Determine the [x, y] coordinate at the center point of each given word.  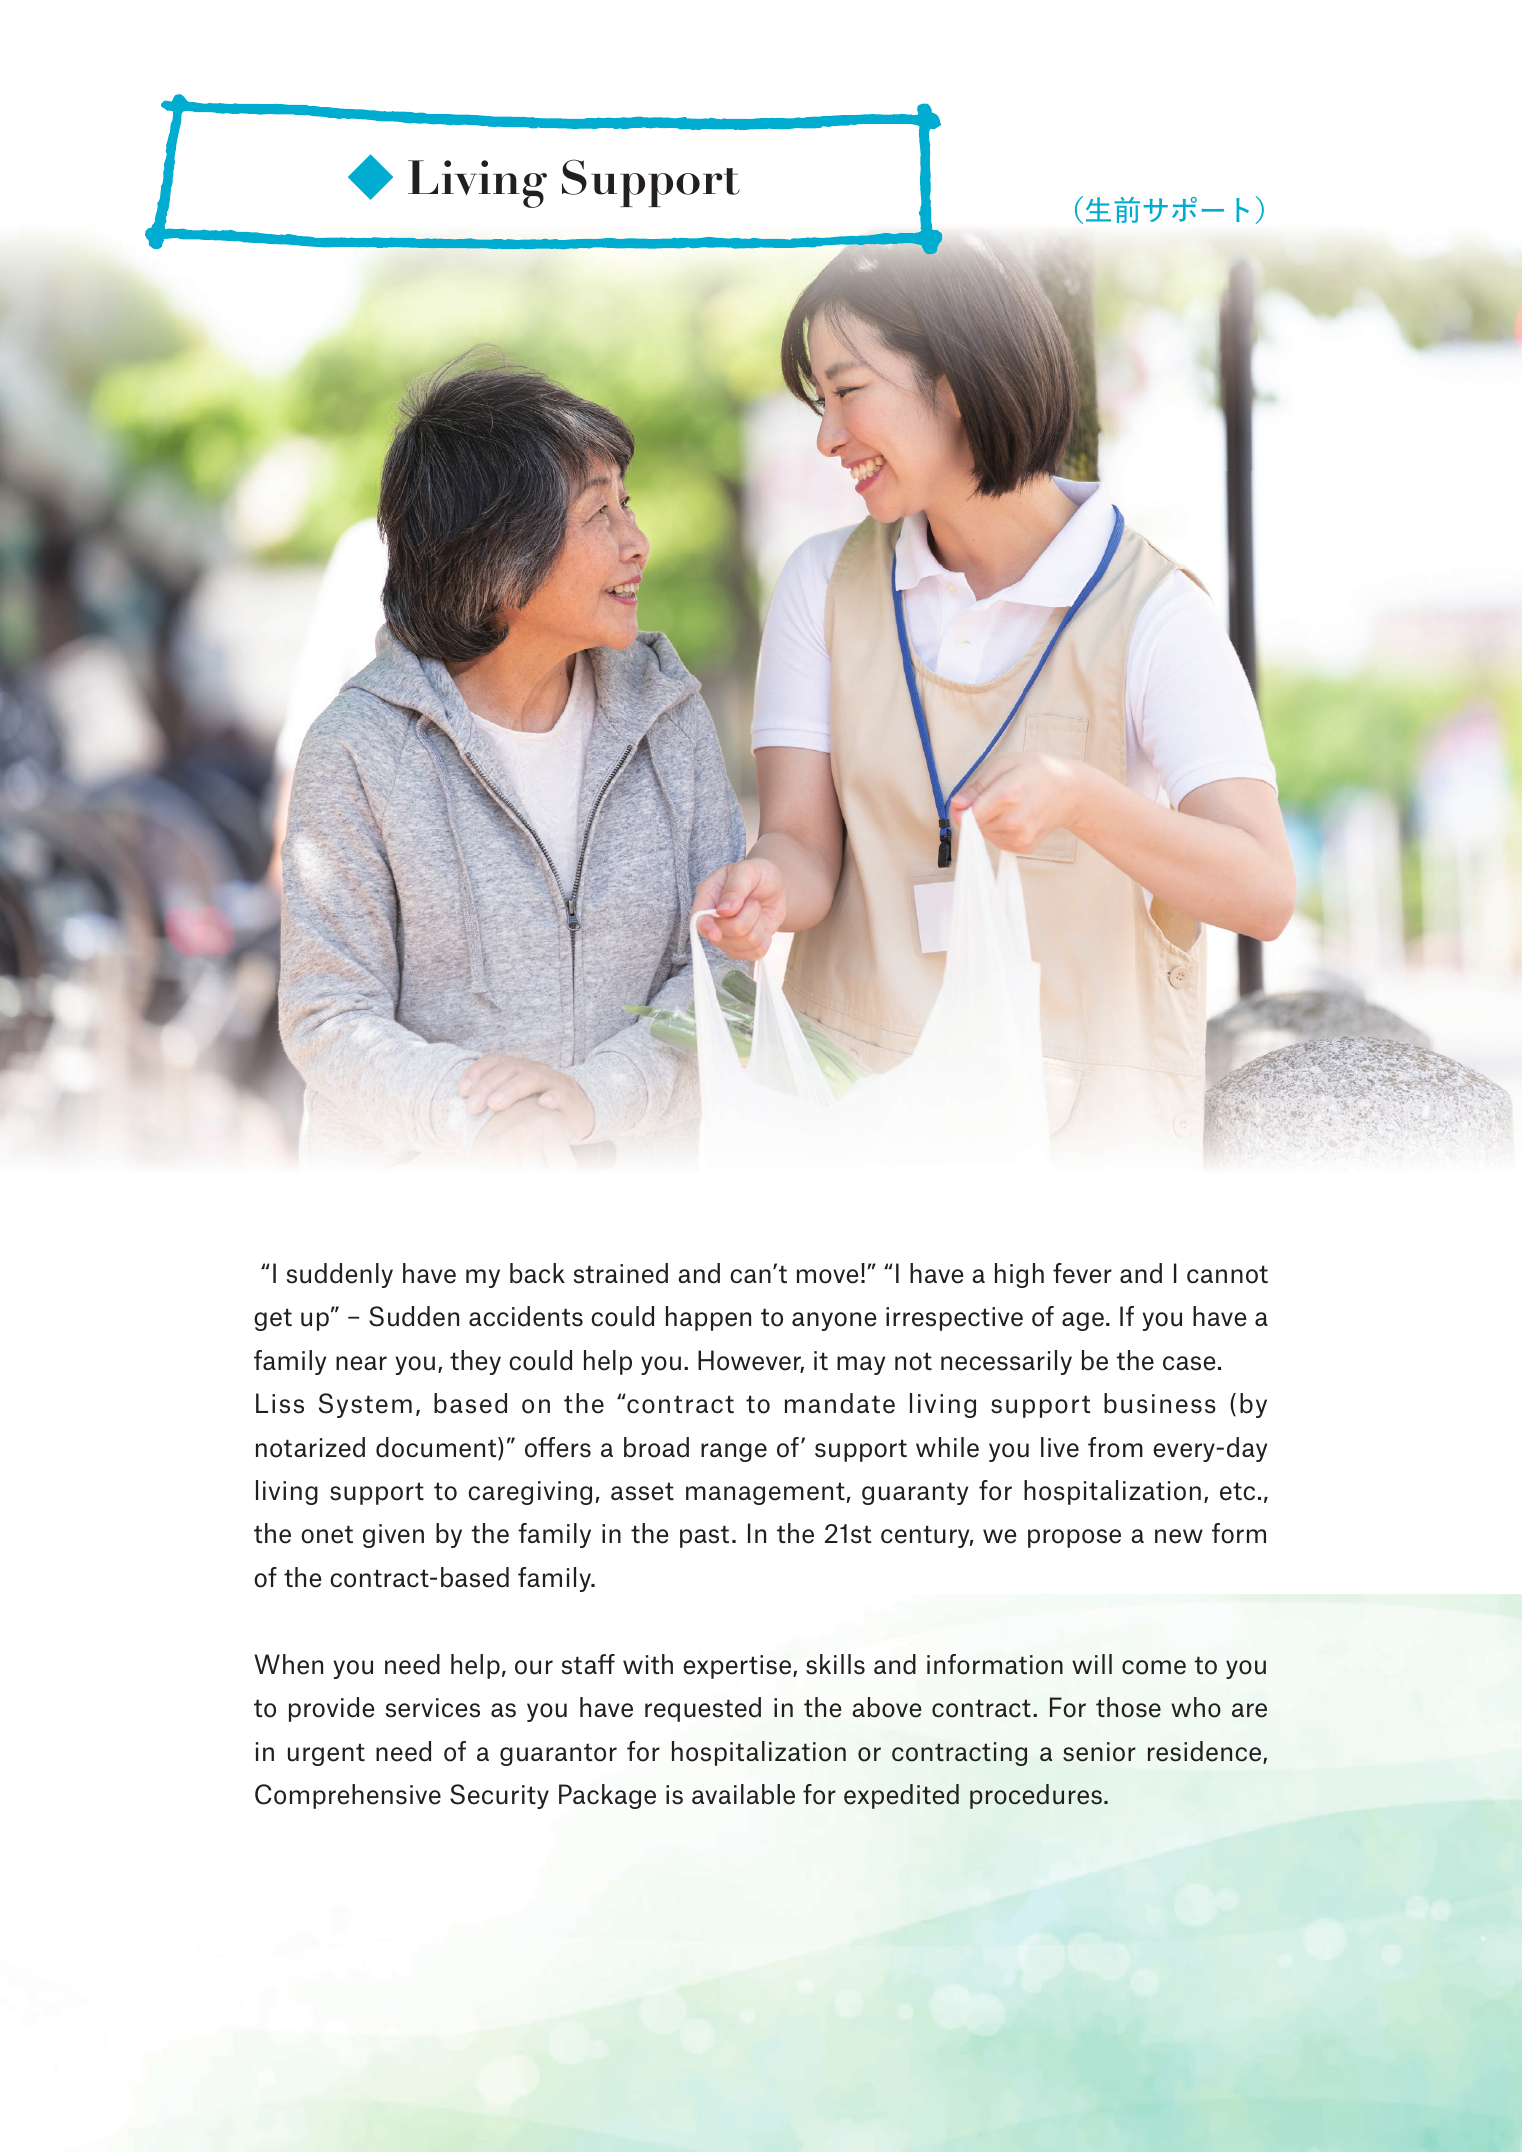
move [828, 1276]
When [288, 1664]
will [1092, 1664]
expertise [738, 1667]
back [537, 1273]
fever [1082, 1273]
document [437, 1448]
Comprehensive [348, 1796]
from [1115, 1447]
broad [656, 1447]
